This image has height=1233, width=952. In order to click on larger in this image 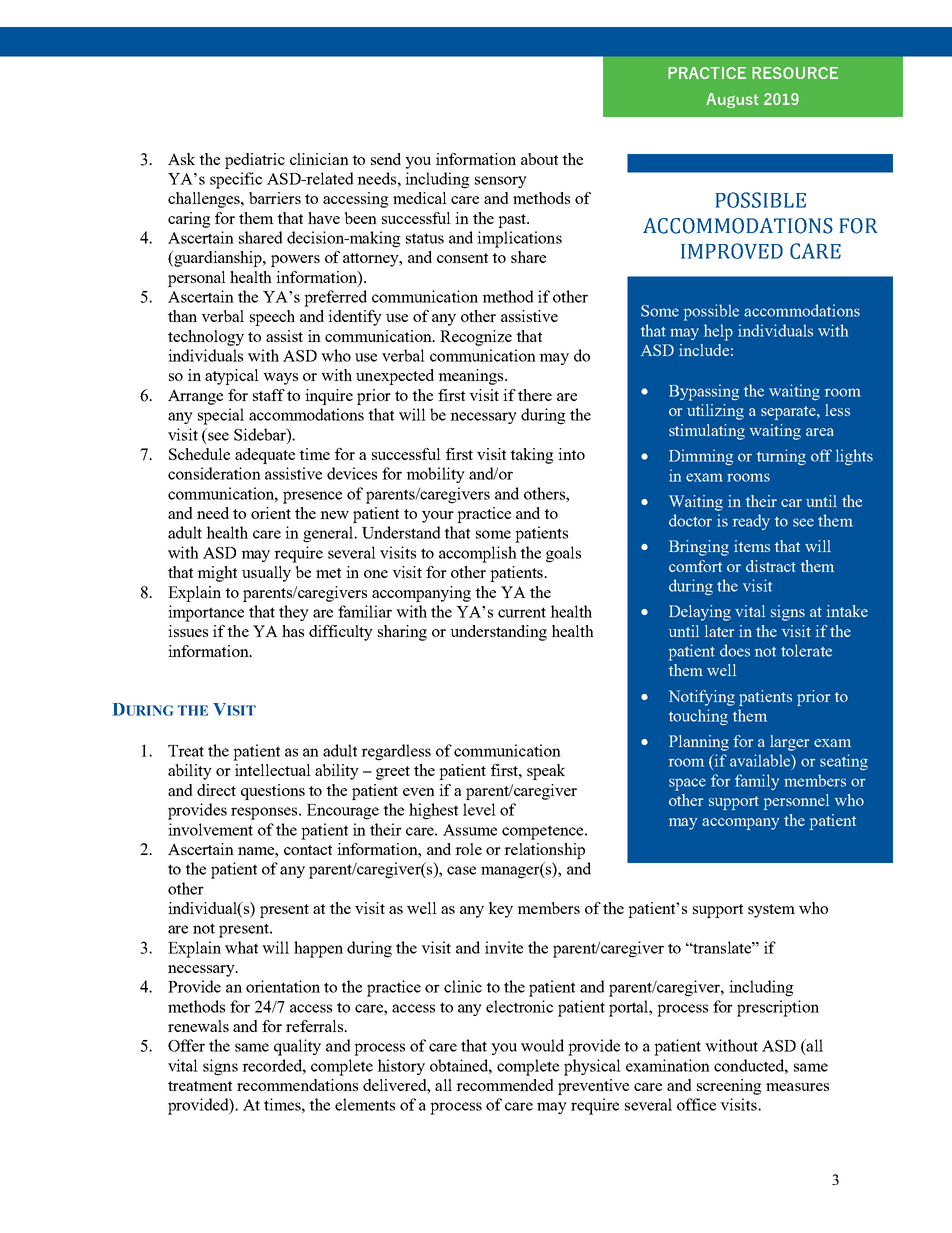, I will do `click(789, 743)`.
